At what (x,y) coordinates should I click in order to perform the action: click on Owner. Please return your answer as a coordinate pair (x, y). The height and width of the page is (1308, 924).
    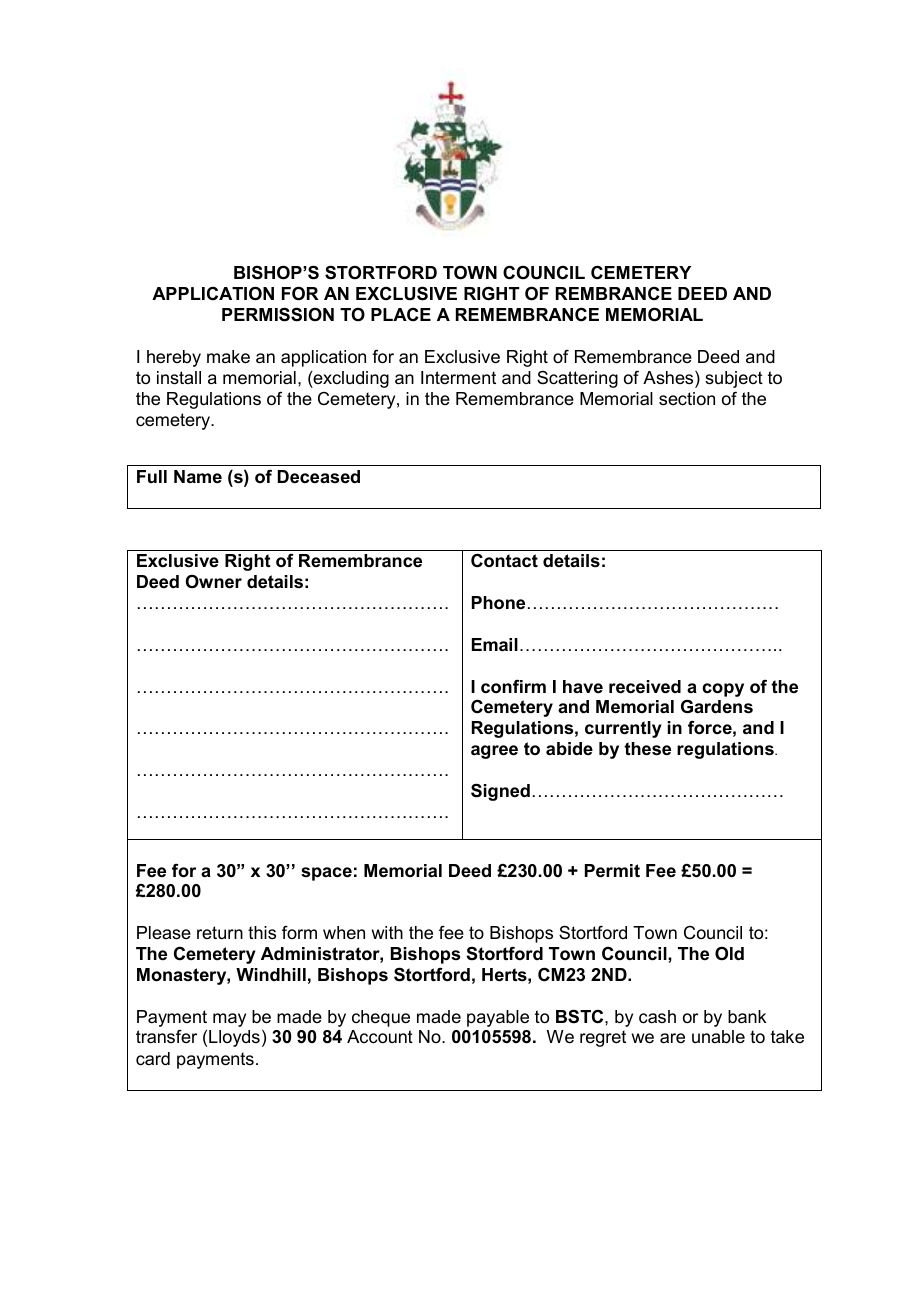
    Looking at the image, I should click on (213, 582).
